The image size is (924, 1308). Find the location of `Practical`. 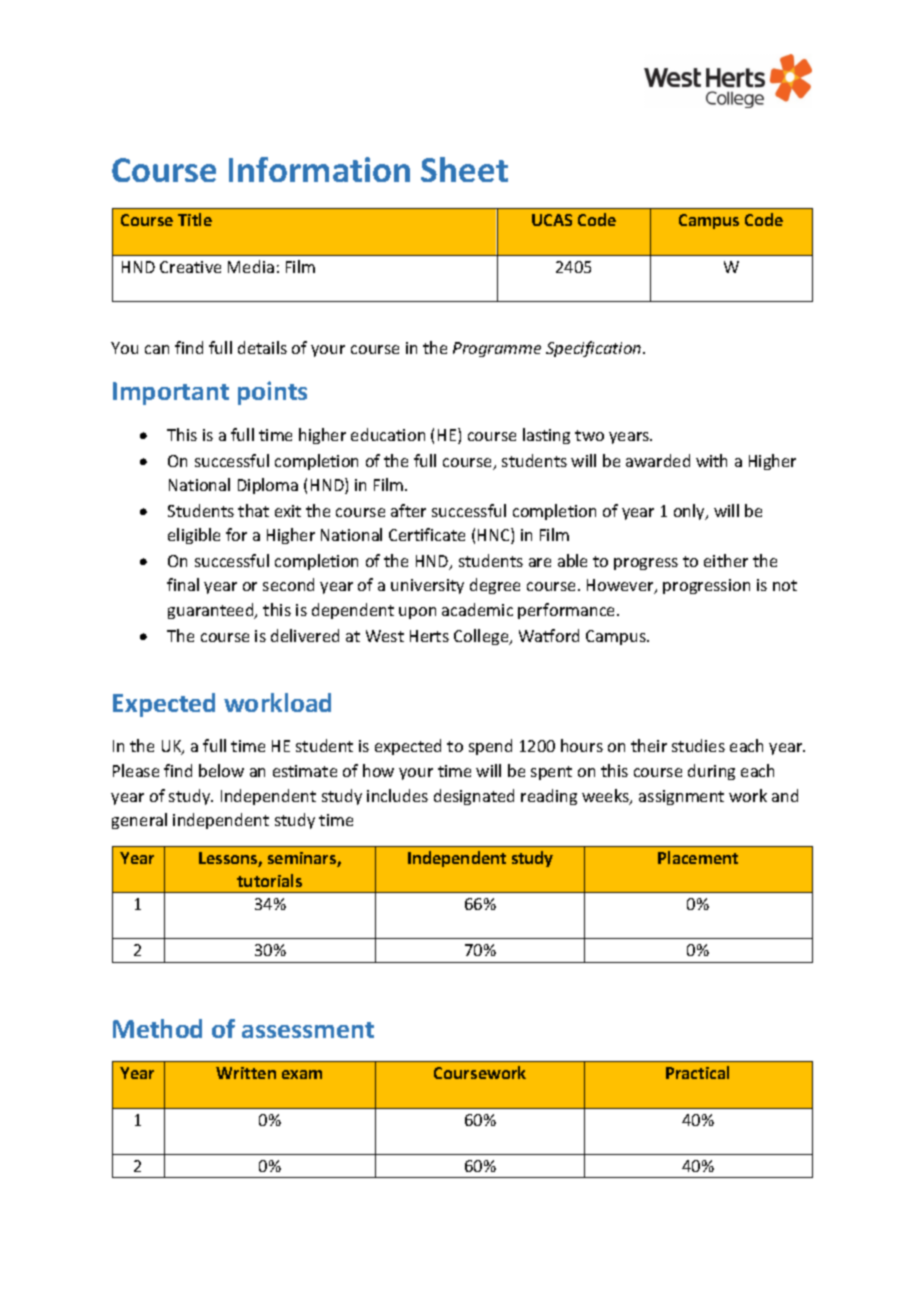

Practical is located at coordinates (697, 1072).
